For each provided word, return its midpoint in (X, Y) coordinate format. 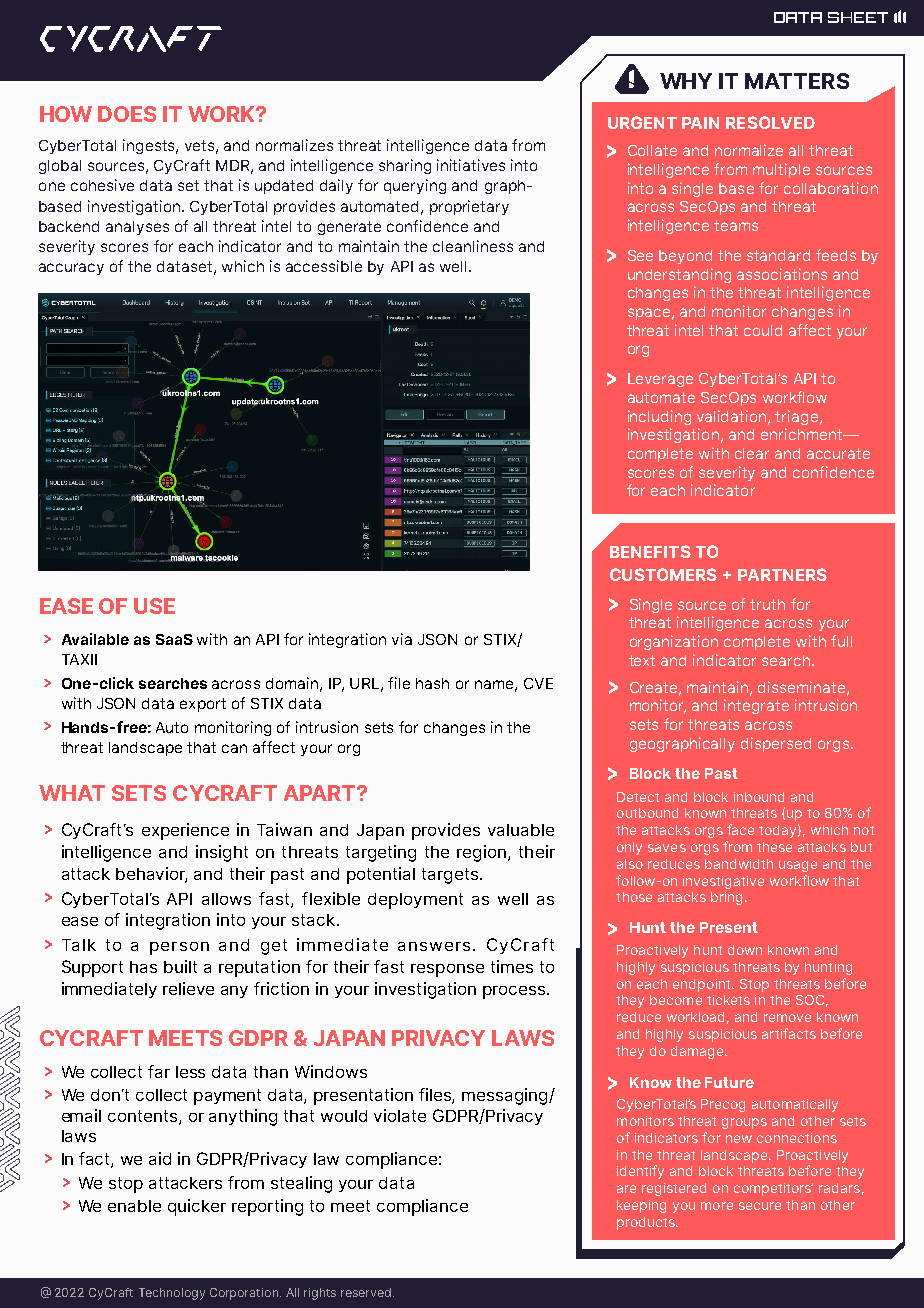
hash (432, 683)
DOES (127, 114)
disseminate (801, 687)
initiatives (471, 165)
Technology (172, 1294)
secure (760, 1206)
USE (154, 606)
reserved (367, 1292)
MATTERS (797, 81)
